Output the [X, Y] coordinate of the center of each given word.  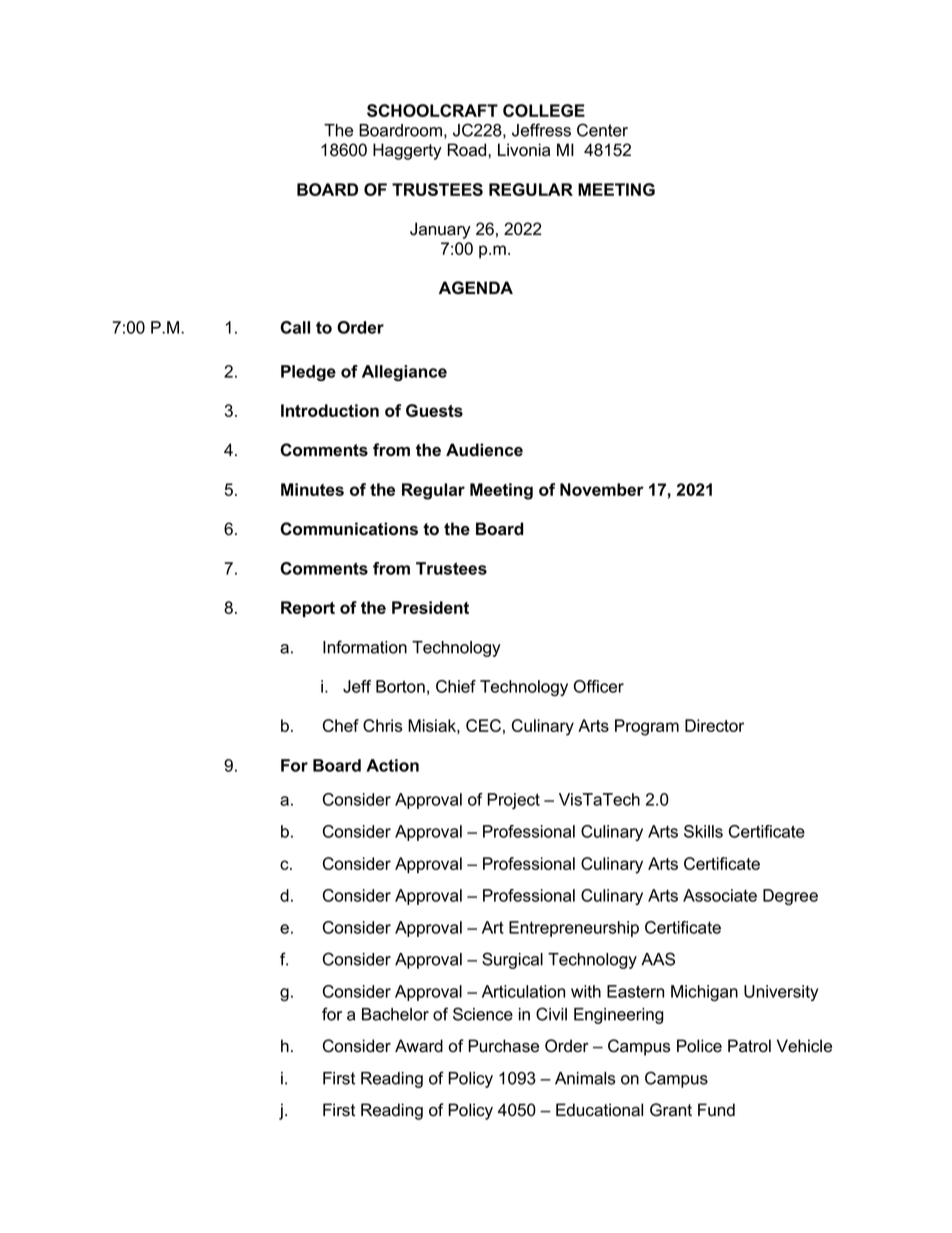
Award [419, 1046]
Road [468, 150]
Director [714, 725]
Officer [599, 686]
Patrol [749, 1046]
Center [602, 130]
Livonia [524, 150]
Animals [585, 1078]
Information [365, 647]
